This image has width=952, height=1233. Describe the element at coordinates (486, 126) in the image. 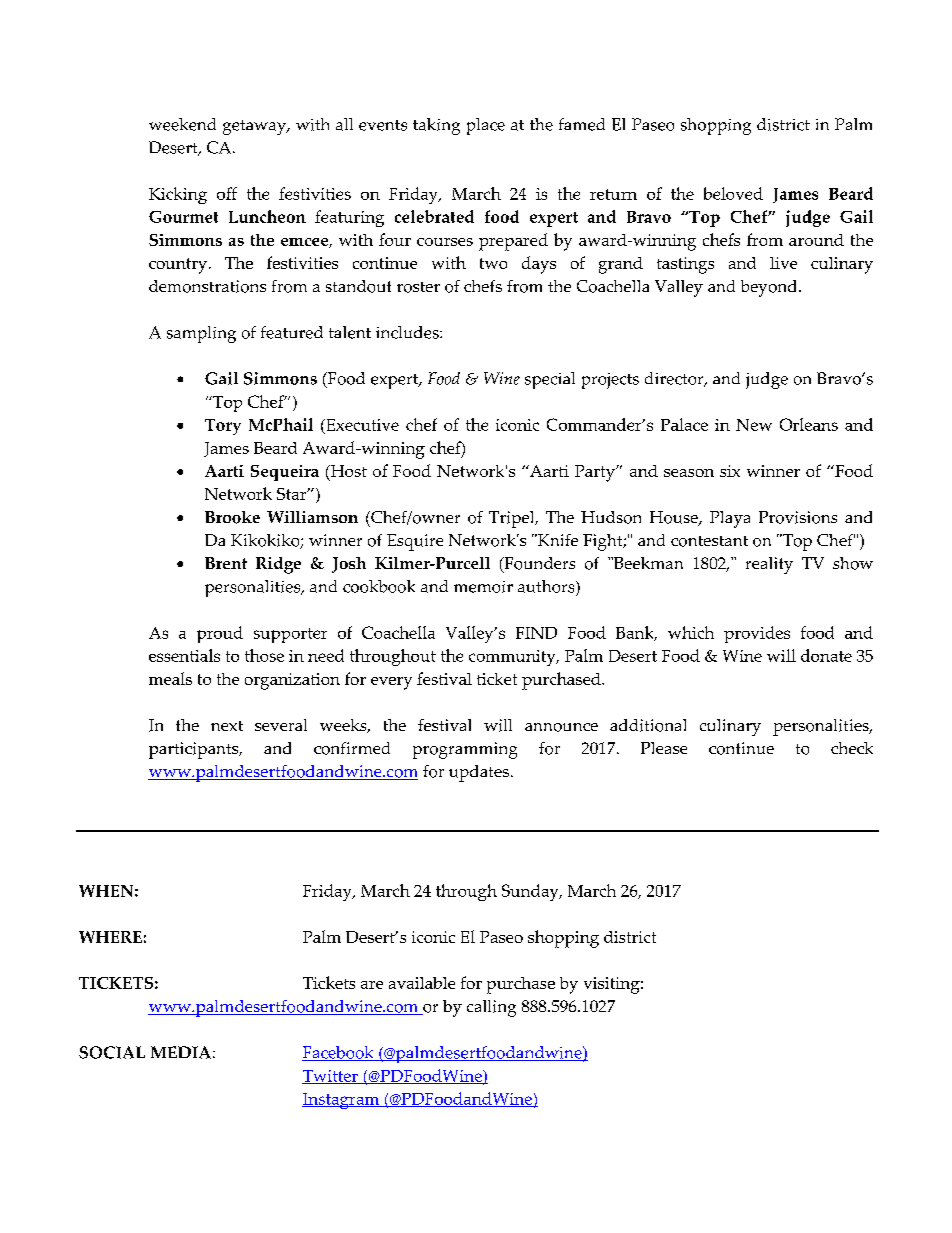

I see `place` at that location.
